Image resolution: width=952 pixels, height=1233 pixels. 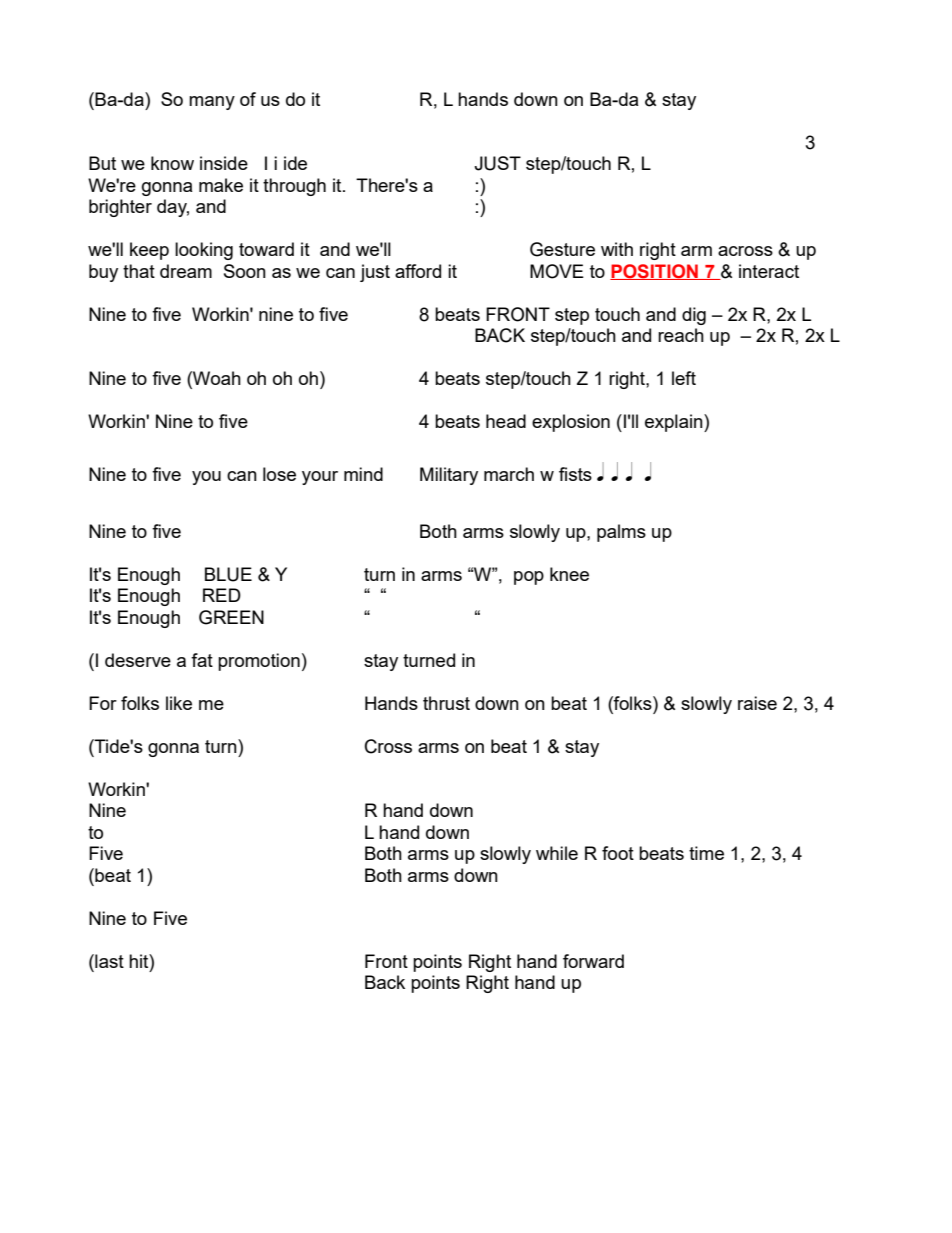 I want to click on lose, so click(x=279, y=474).
